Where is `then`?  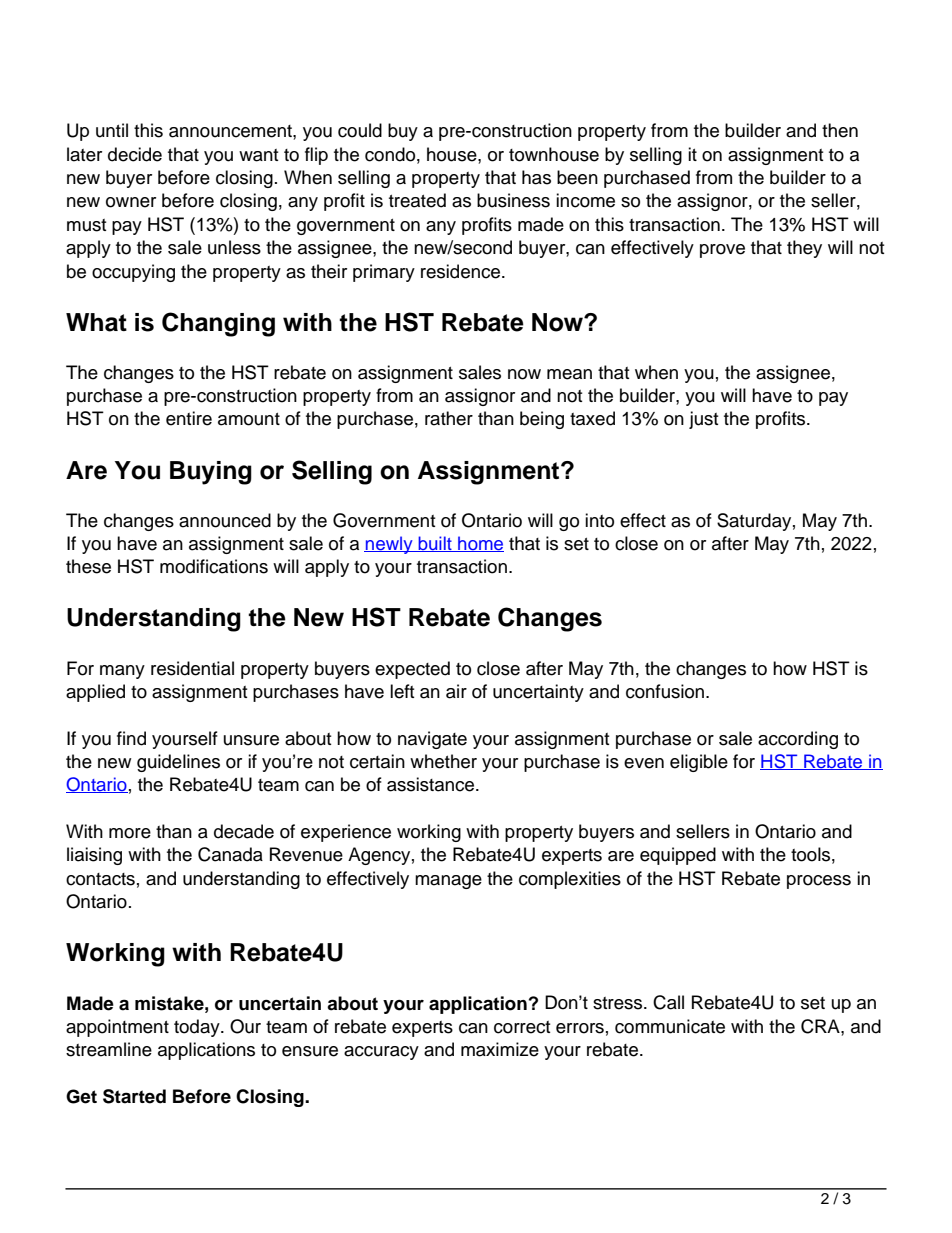
then is located at coordinates (840, 130).
